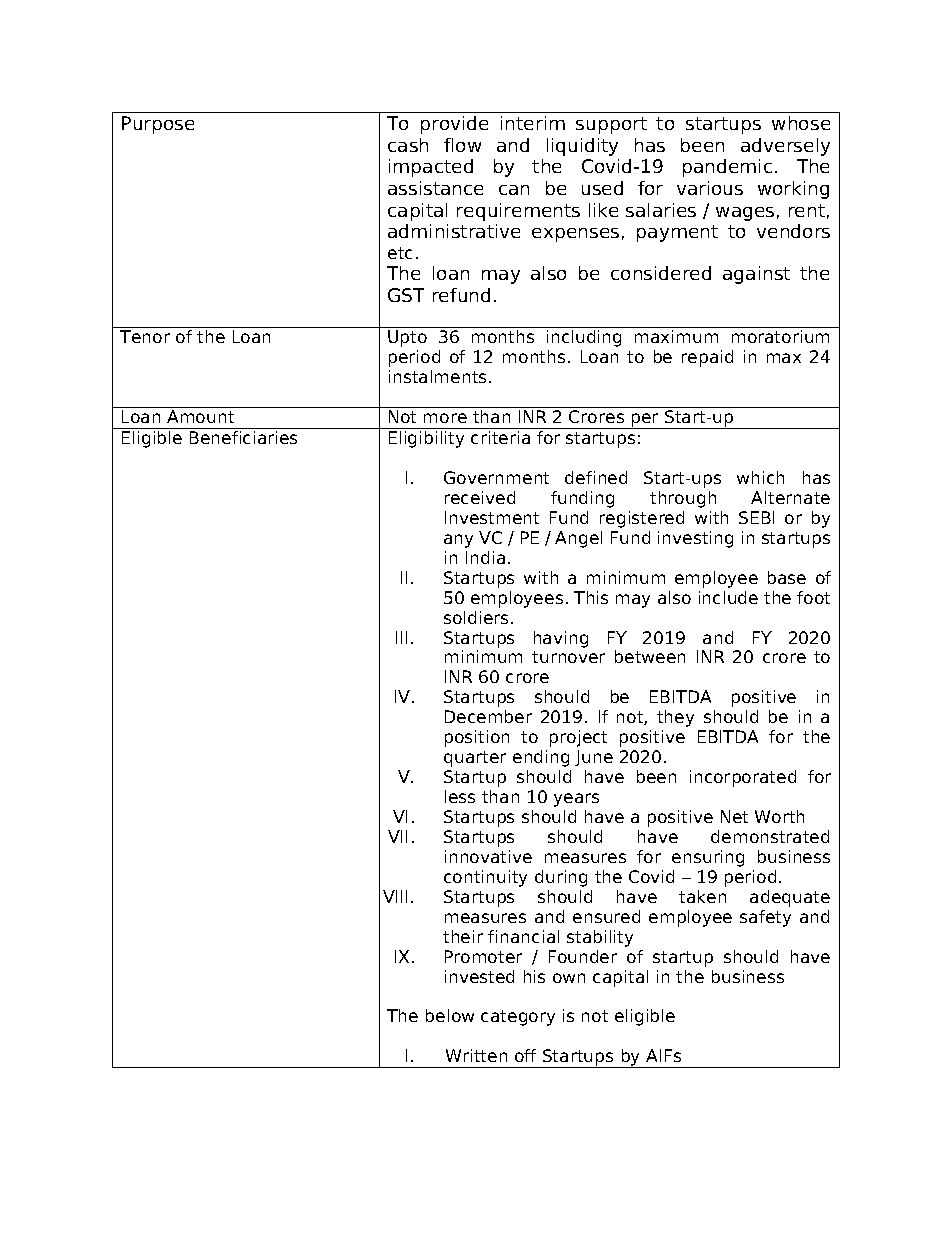 Image resolution: width=952 pixels, height=1233 pixels. What do you see at coordinates (760, 477) in the page?
I see `which` at bounding box center [760, 477].
